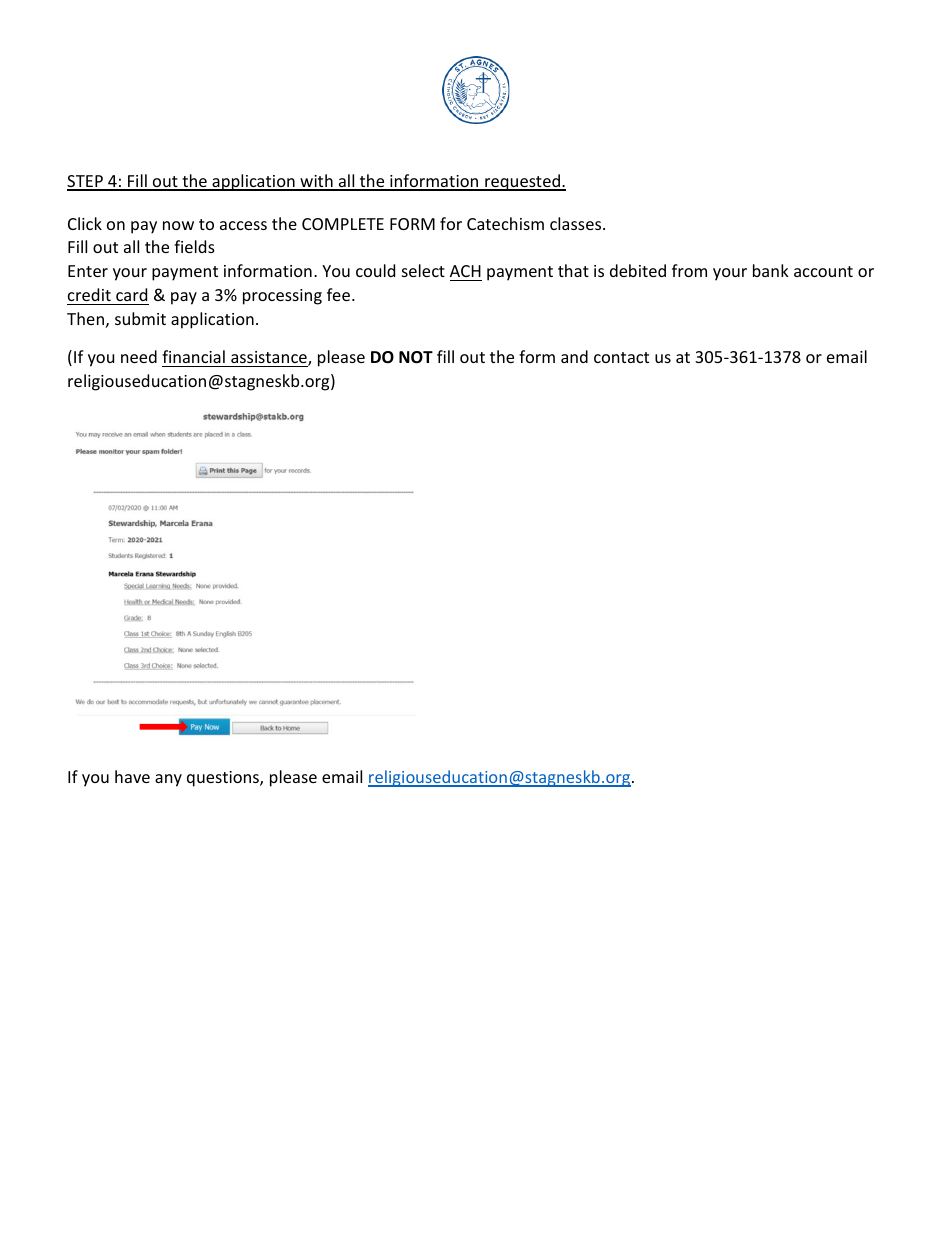  I want to click on contact, so click(621, 357).
